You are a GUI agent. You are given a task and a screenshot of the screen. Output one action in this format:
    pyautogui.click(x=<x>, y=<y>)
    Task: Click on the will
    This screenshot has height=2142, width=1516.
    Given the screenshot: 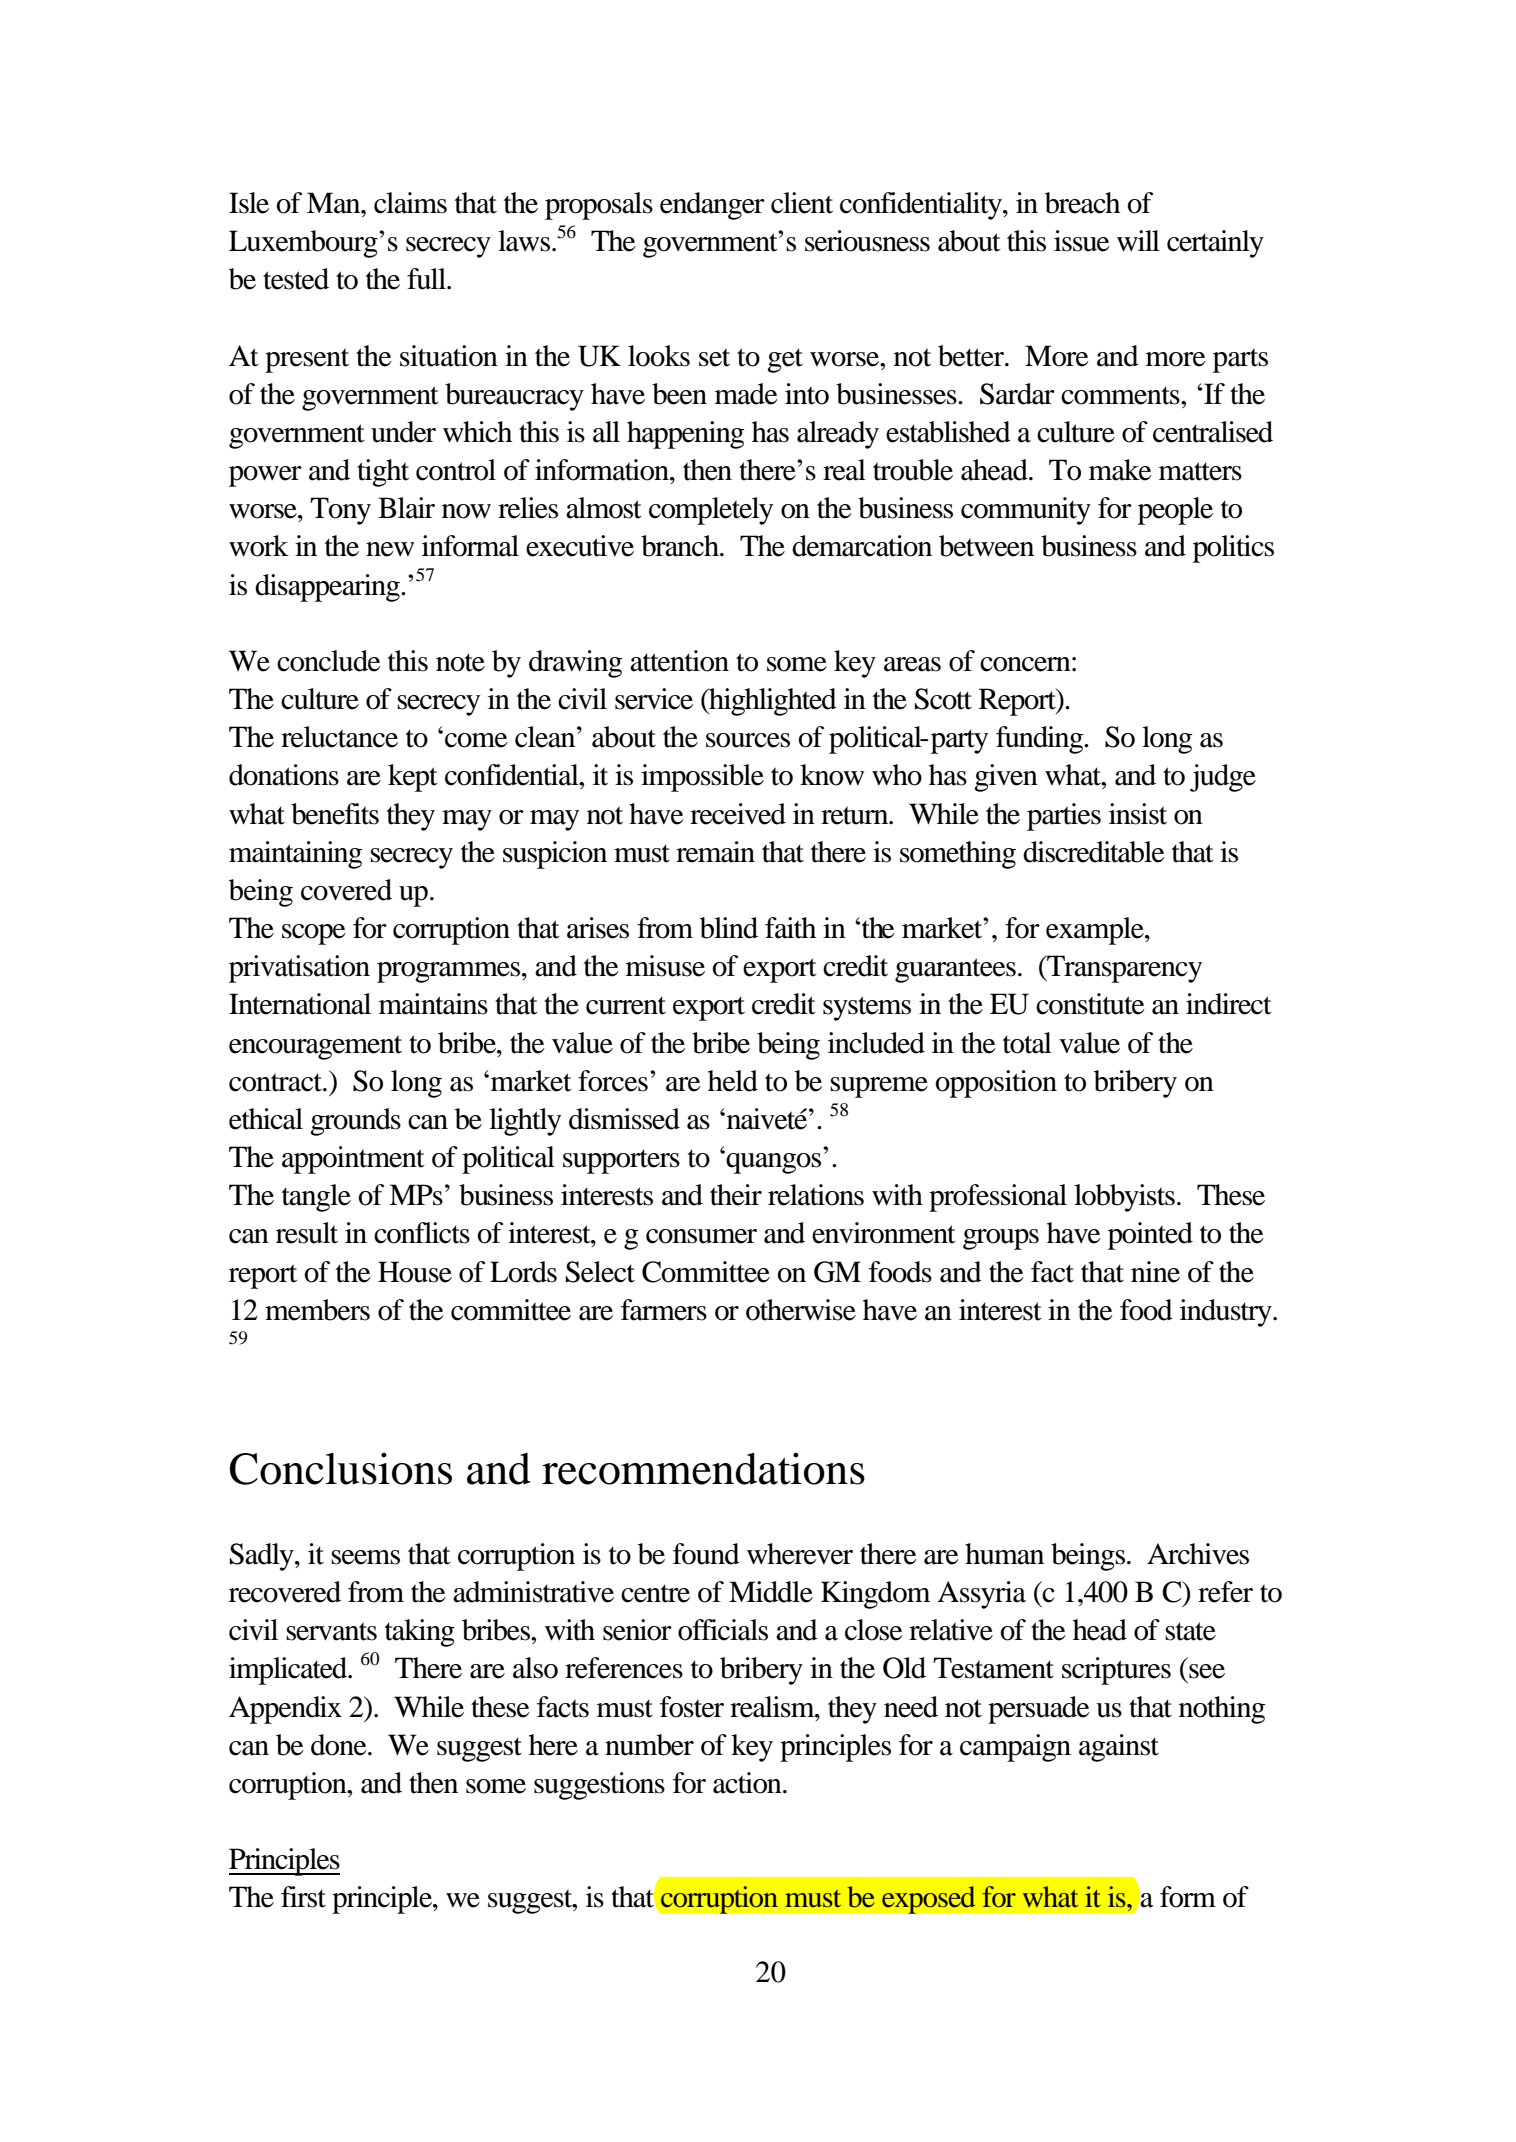 What is the action you would take?
    pyautogui.click(x=1138, y=240)
